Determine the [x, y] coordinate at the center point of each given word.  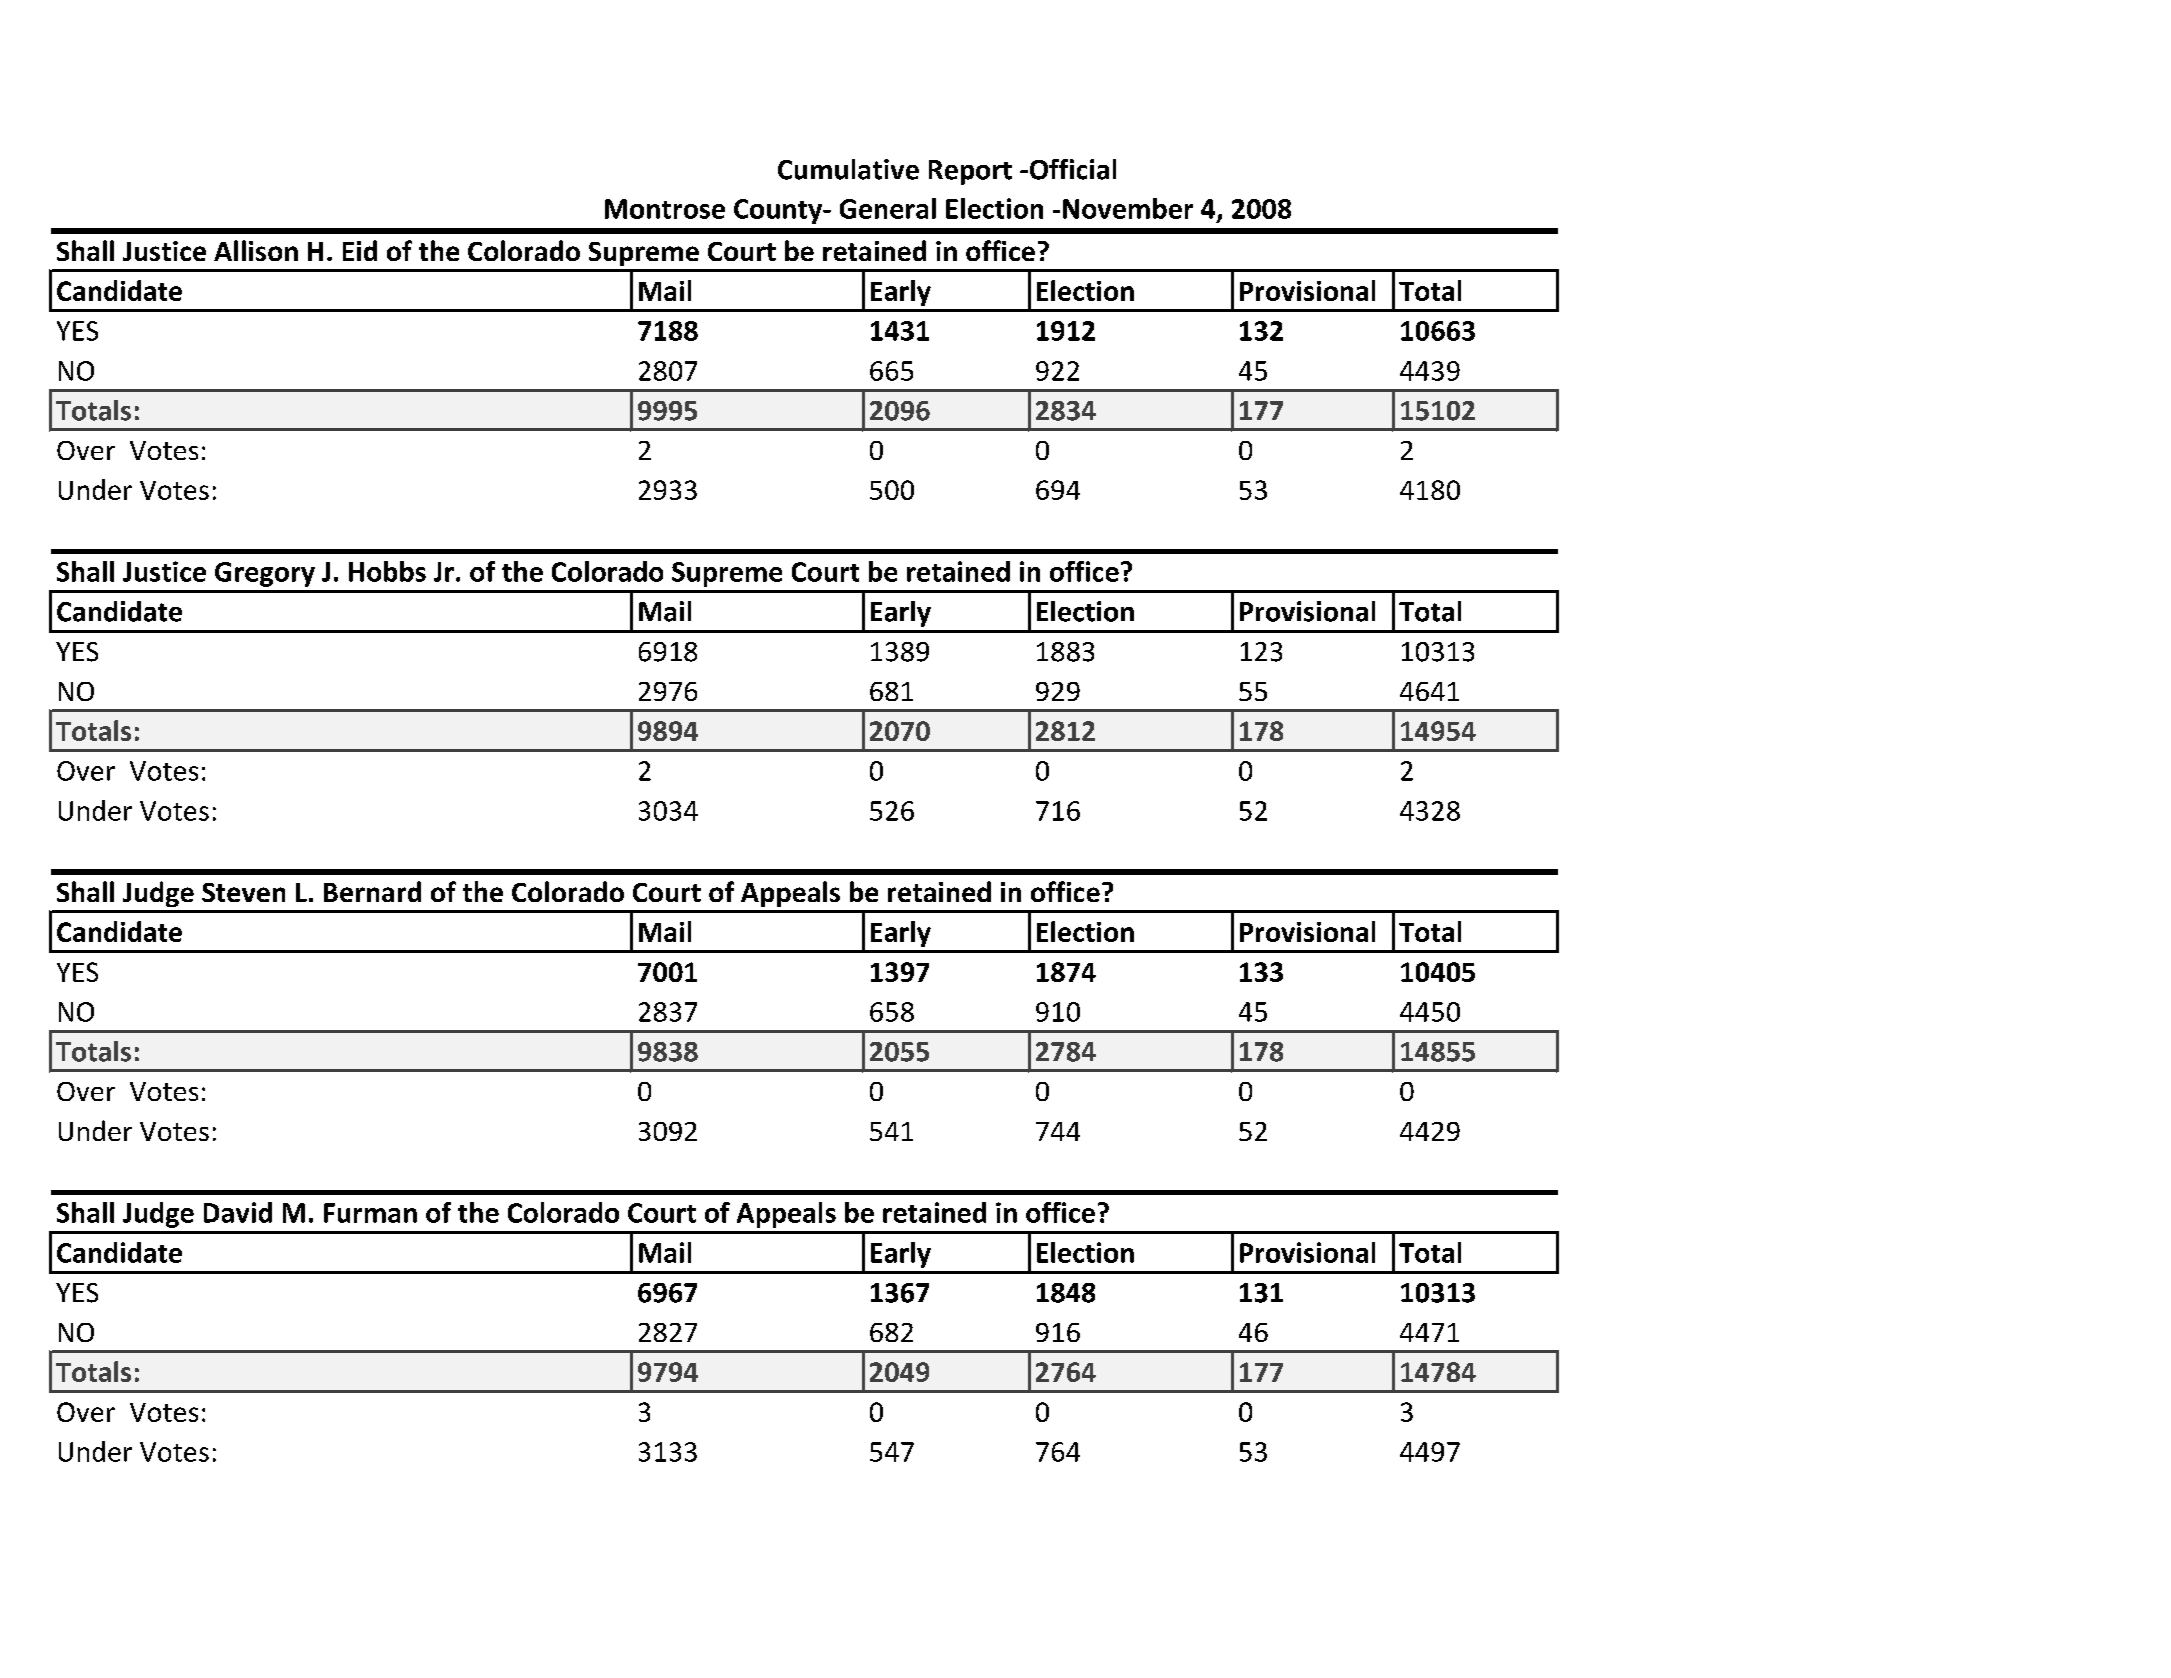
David [238, 1212]
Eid [360, 250]
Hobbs [387, 571]
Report [970, 172]
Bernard [372, 891]
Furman [370, 1213]
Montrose [665, 209]
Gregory [265, 574]
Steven [243, 892]
